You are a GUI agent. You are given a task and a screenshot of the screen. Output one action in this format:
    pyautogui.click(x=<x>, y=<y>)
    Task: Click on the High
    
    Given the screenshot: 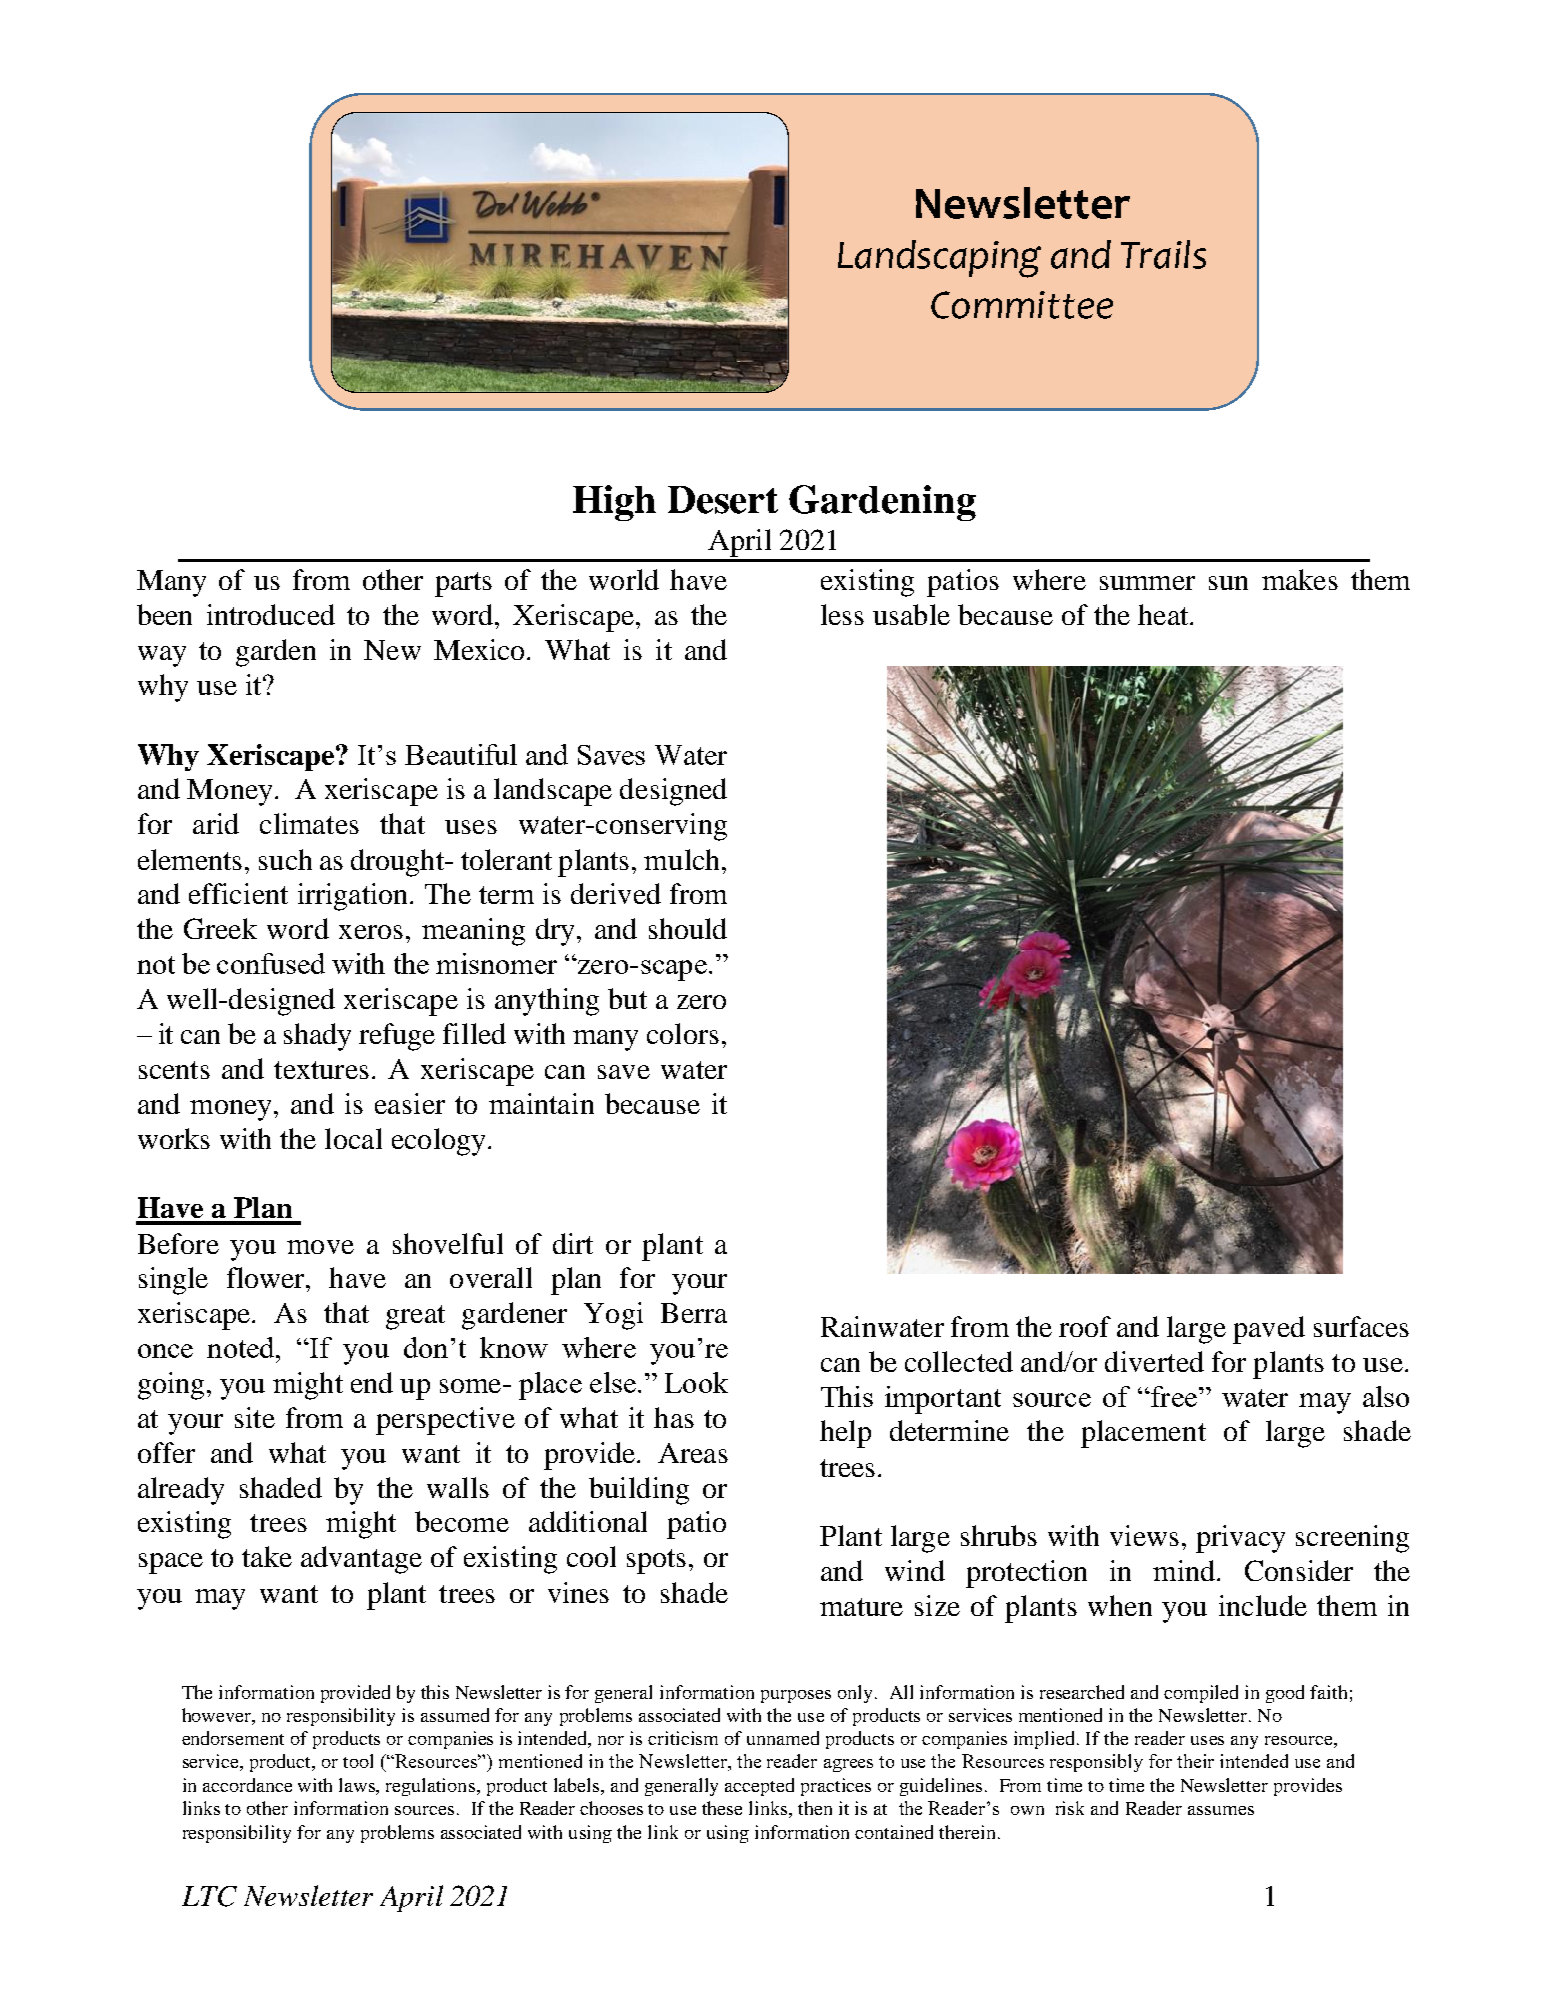 What is the action you would take?
    pyautogui.click(x=614, y=503)
